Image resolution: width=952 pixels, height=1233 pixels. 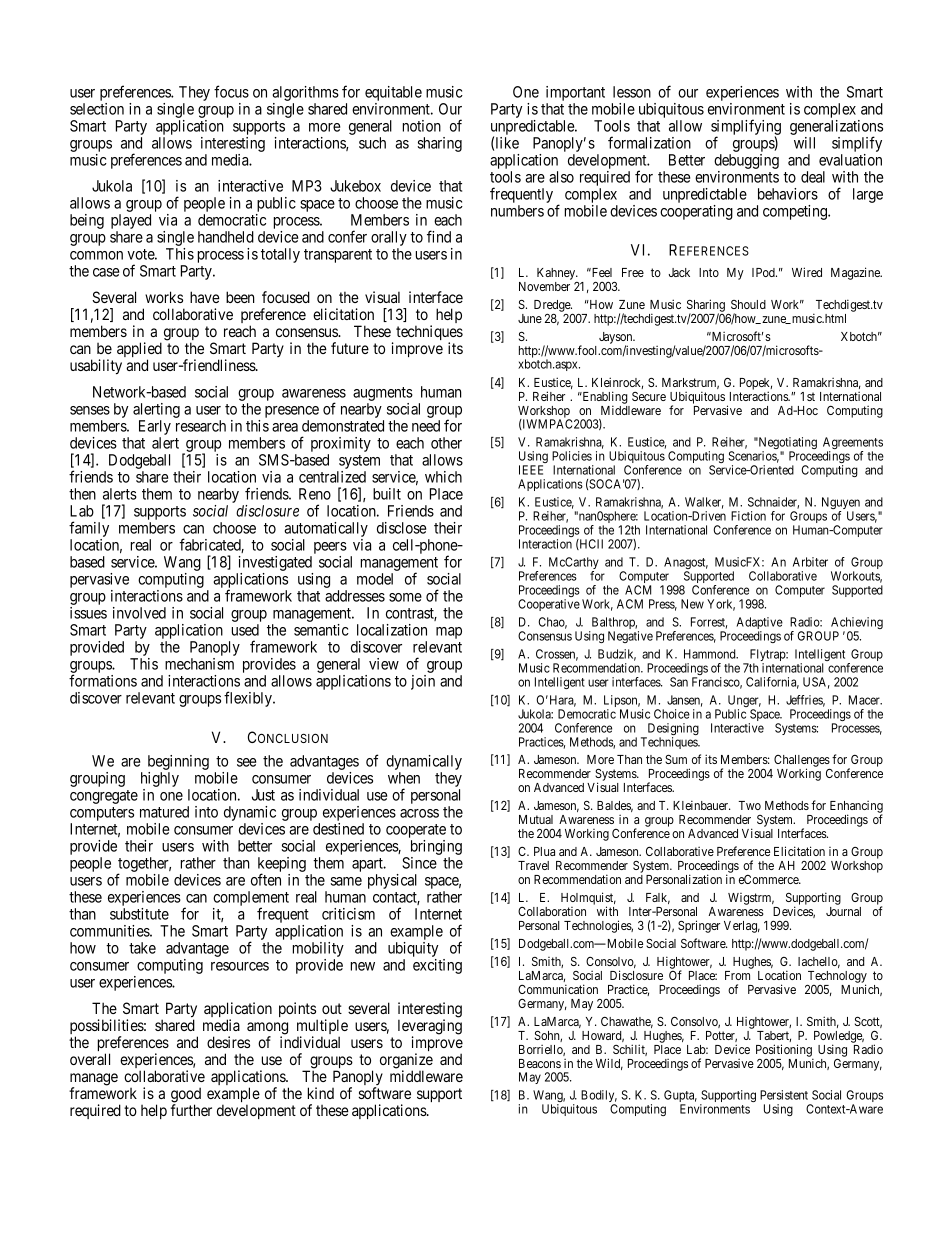 I want to click on map, so click(x=449, y=633).
